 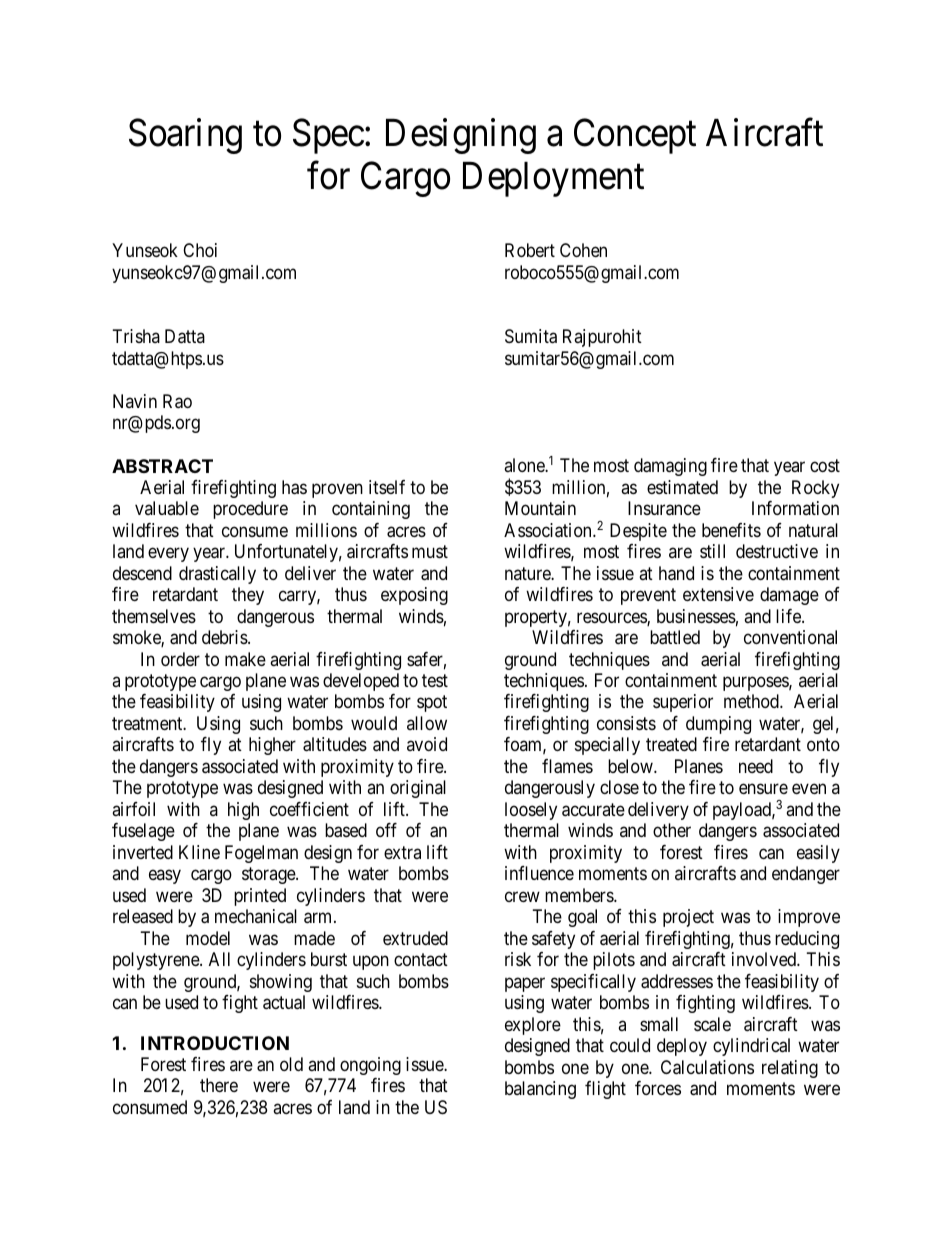 I want to click on exposing, so click(x=414, y=596).
